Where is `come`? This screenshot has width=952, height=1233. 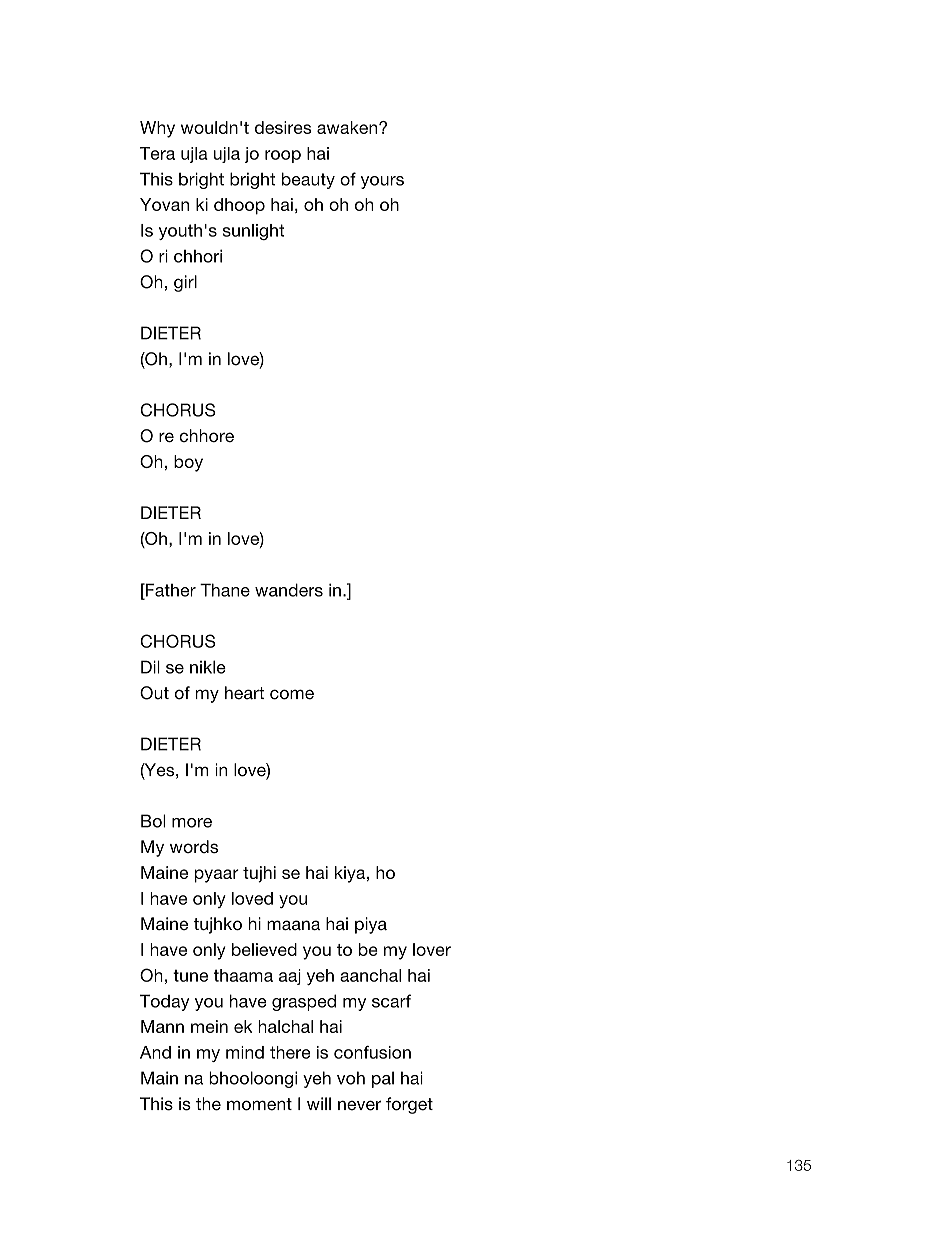 come is located at coordinates (292, 694).
